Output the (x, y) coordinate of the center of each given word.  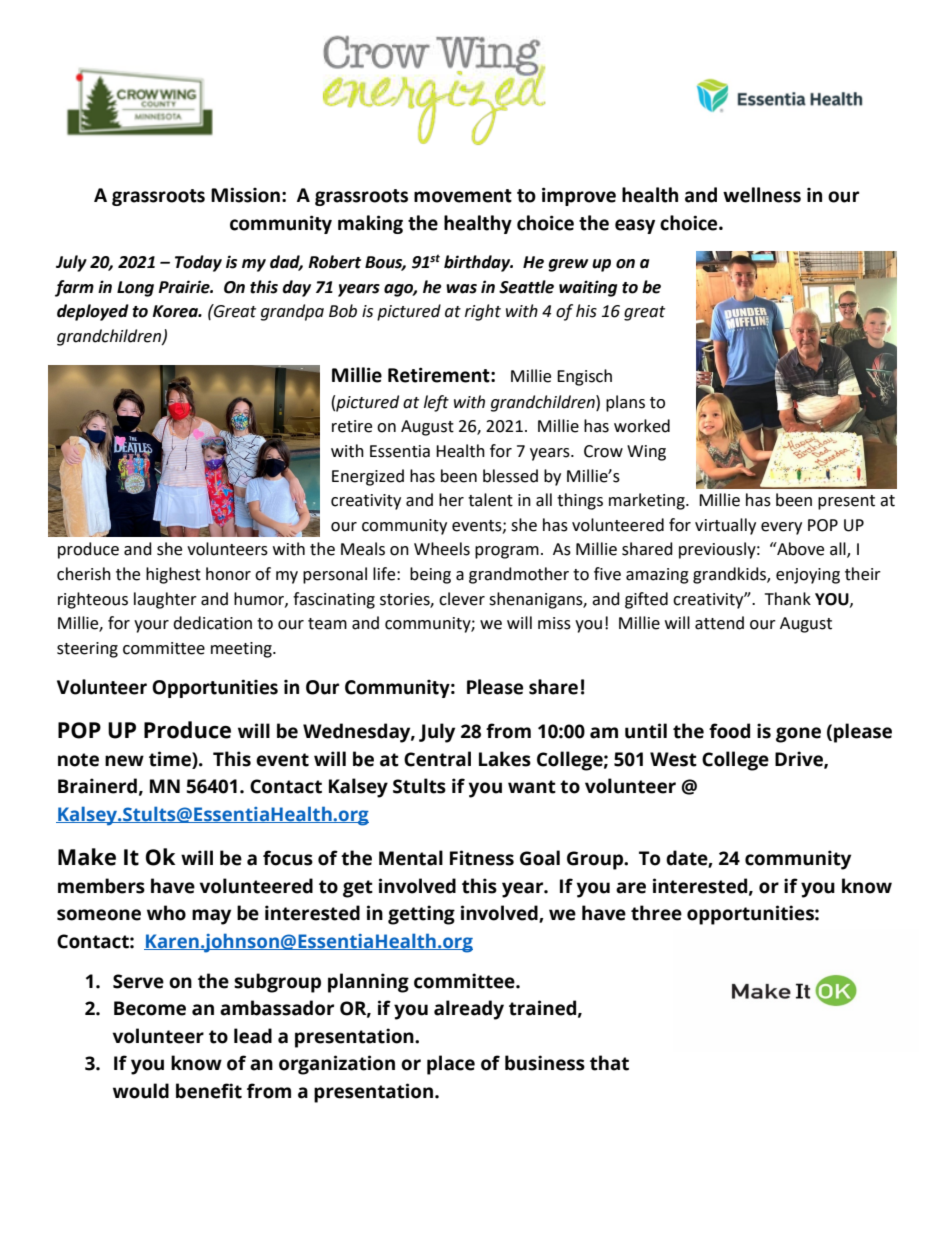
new (124, 761)
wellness (762, 195)
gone (798, 735)
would (141, 1091)
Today (198, 263)
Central (437, 759)
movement (463, 196)
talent (490, 500)
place (451, 1065)
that (609, 1063)
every (781, 528)
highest (173, 575)
